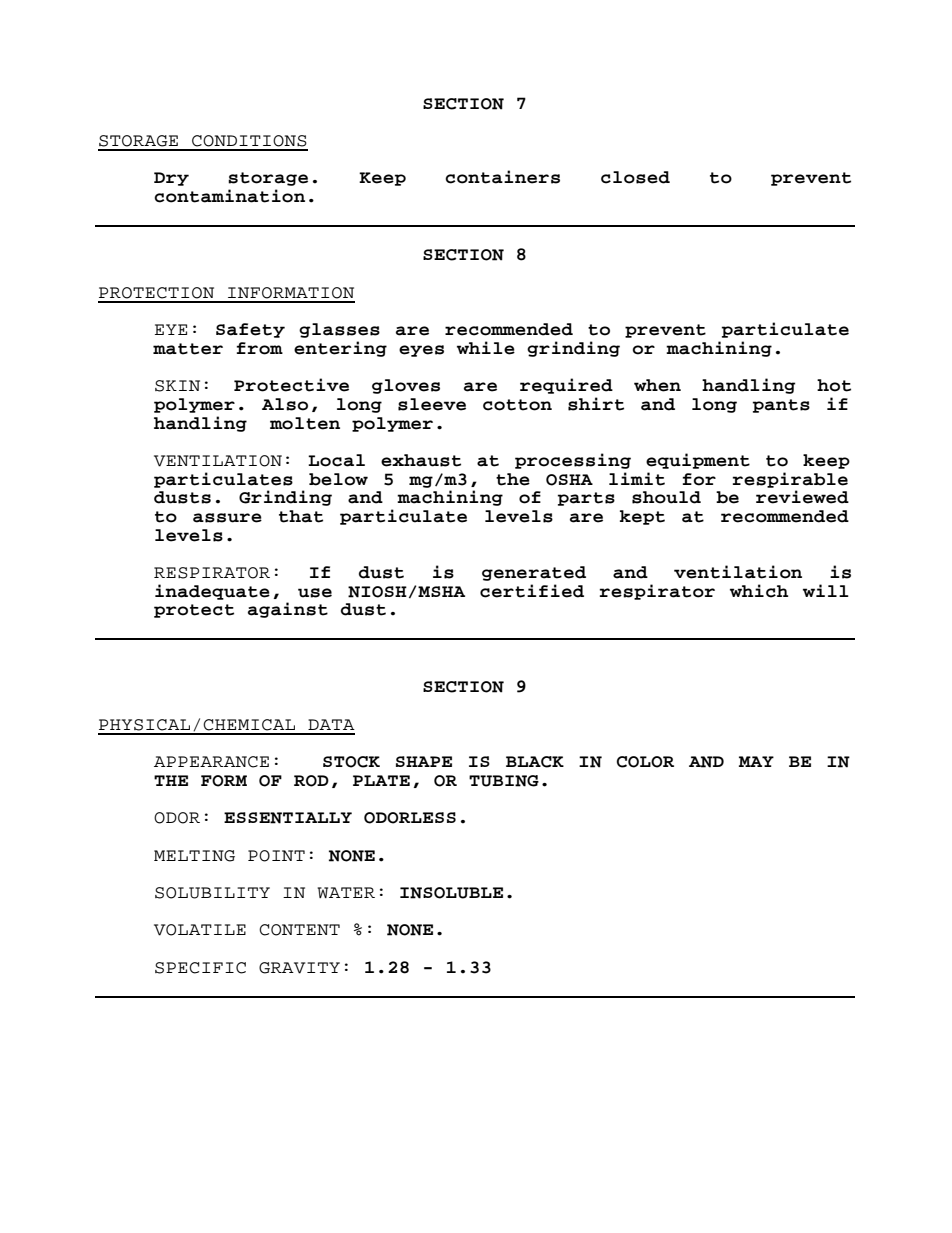 The image size is (952, 1233). I want to click on closed, so click(635, 177).
